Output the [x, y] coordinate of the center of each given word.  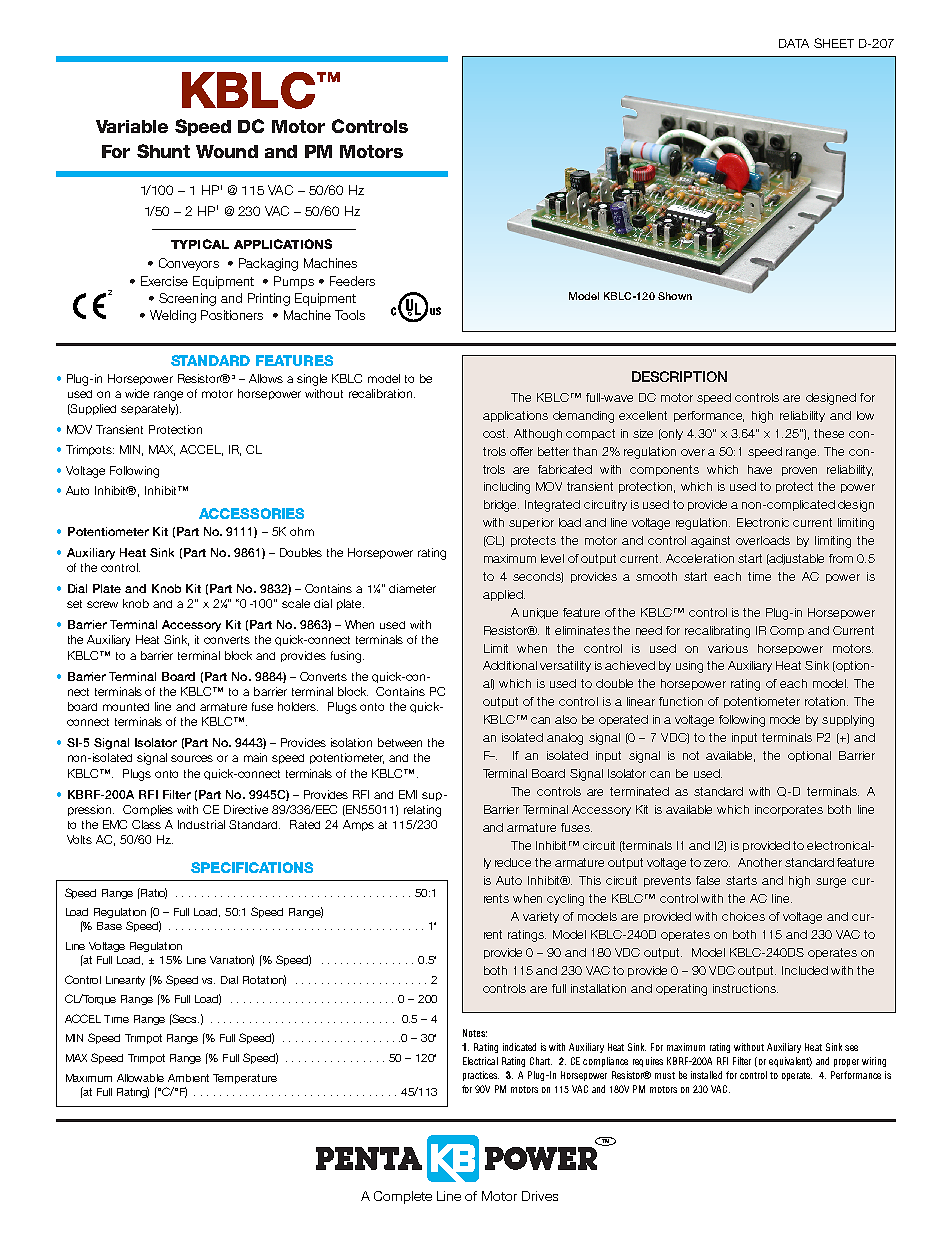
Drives [540, 1196]
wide [137, 393]
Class [146, 824]
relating [422, 811]
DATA [794, 43]
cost [495, 433]
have [760, 469]
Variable [132, 126]
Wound [227, 151]
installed [706, 1075]
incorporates [789, 810]
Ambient [188, 1078]
